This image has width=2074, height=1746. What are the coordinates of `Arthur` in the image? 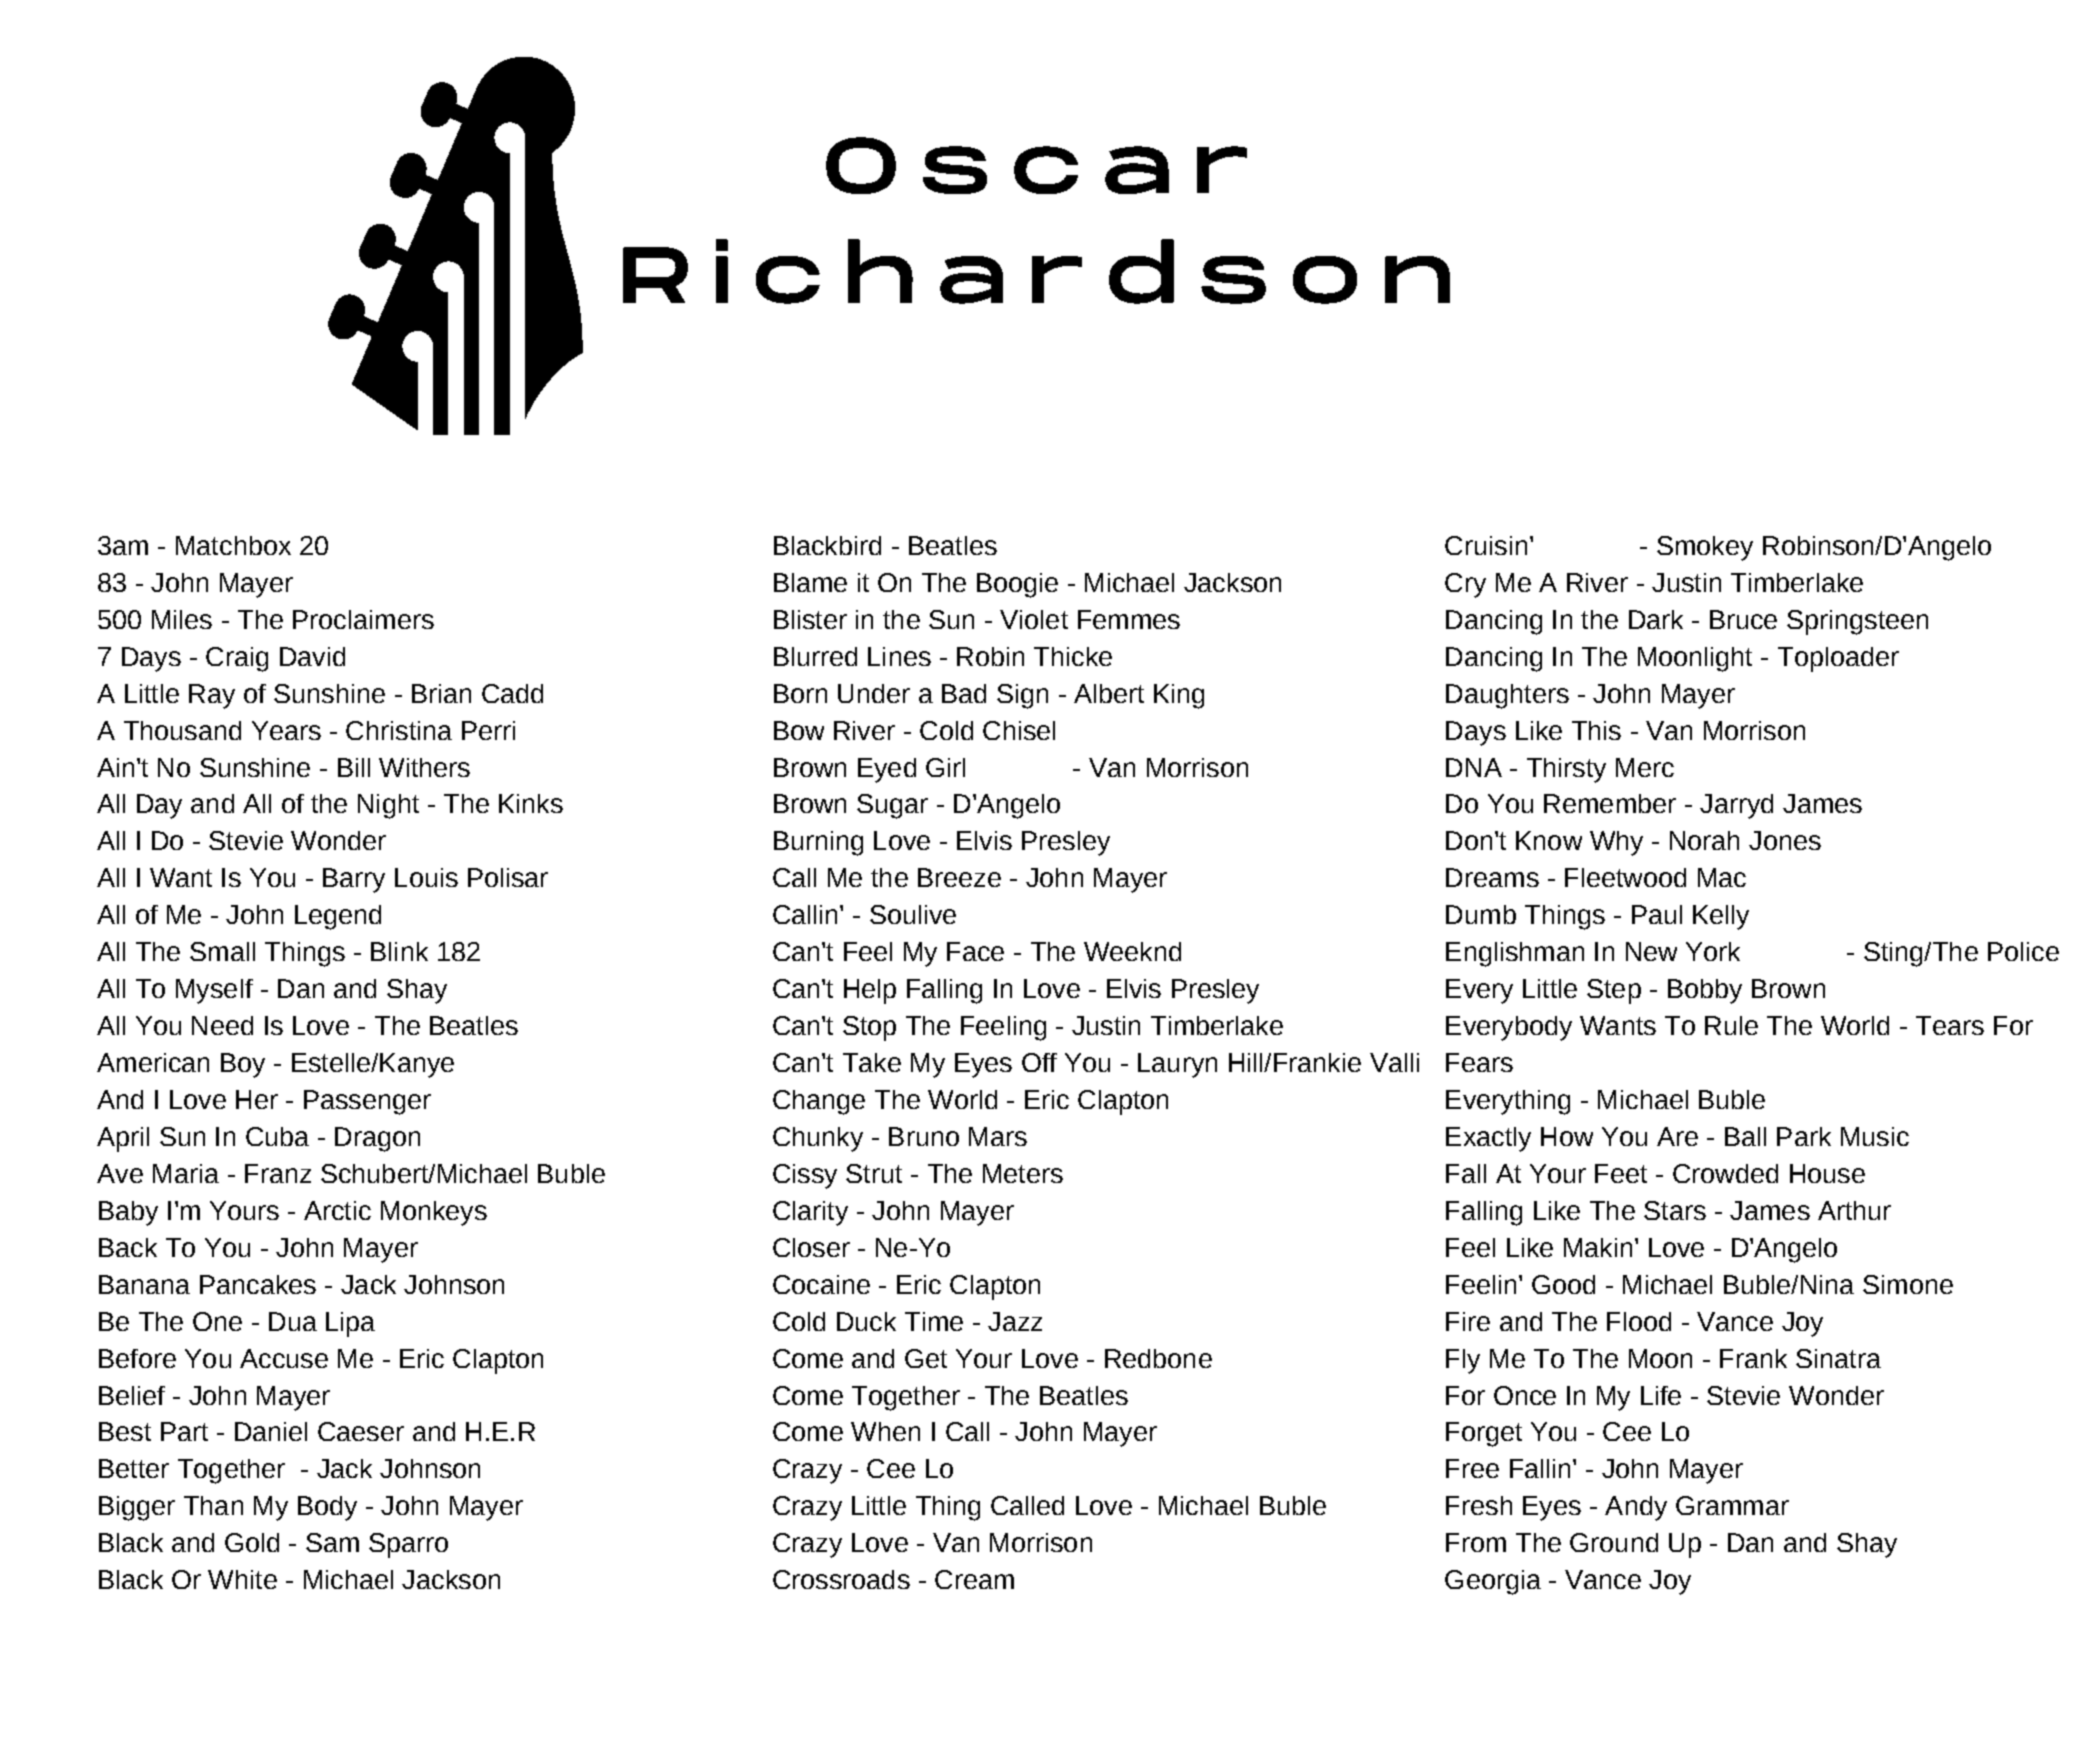 It's located at (1854, 1210).
